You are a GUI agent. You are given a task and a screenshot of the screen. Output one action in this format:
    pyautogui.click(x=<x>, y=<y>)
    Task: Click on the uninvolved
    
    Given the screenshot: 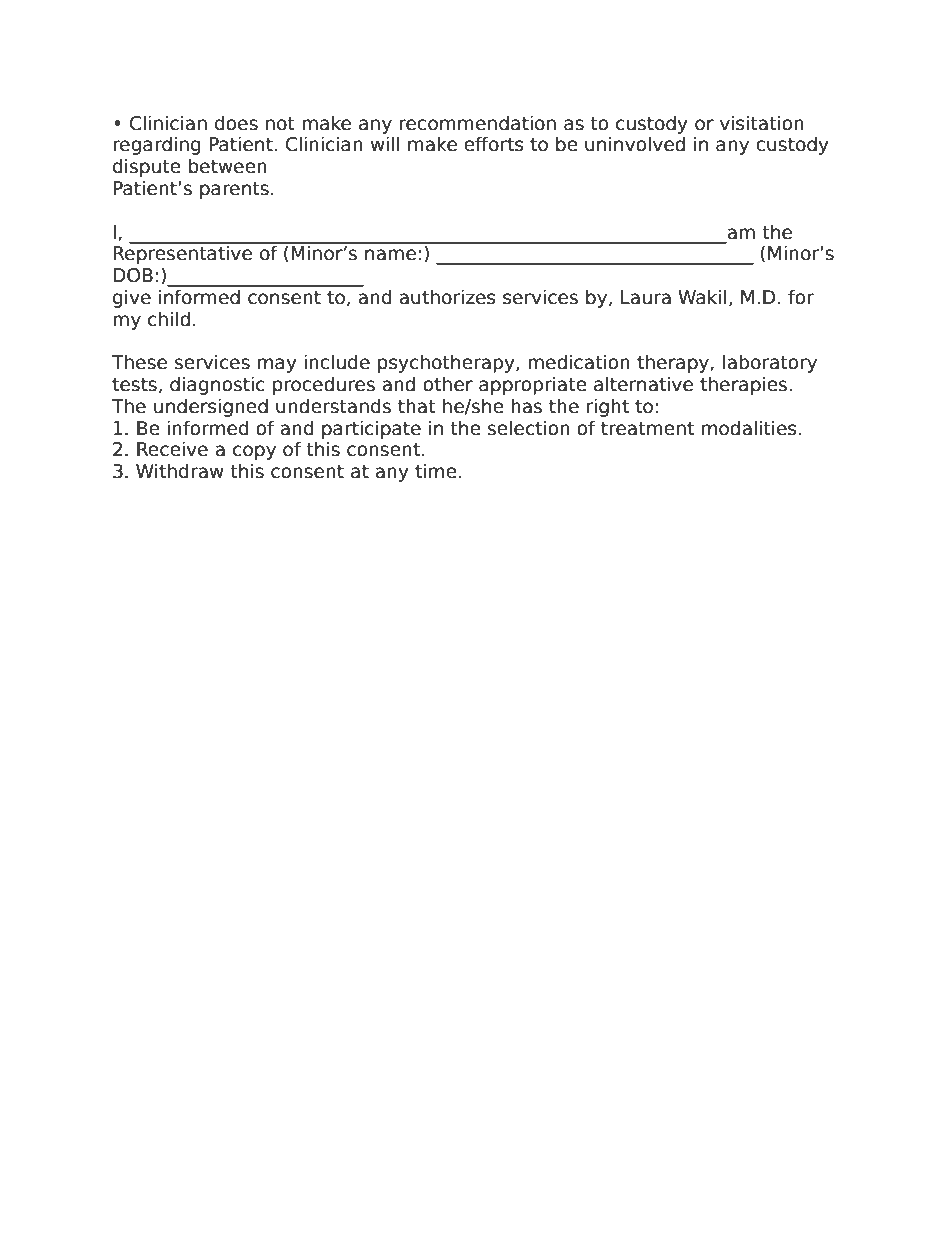 What is the action you would take?
    pyautogui.click(x=635, y=144)
